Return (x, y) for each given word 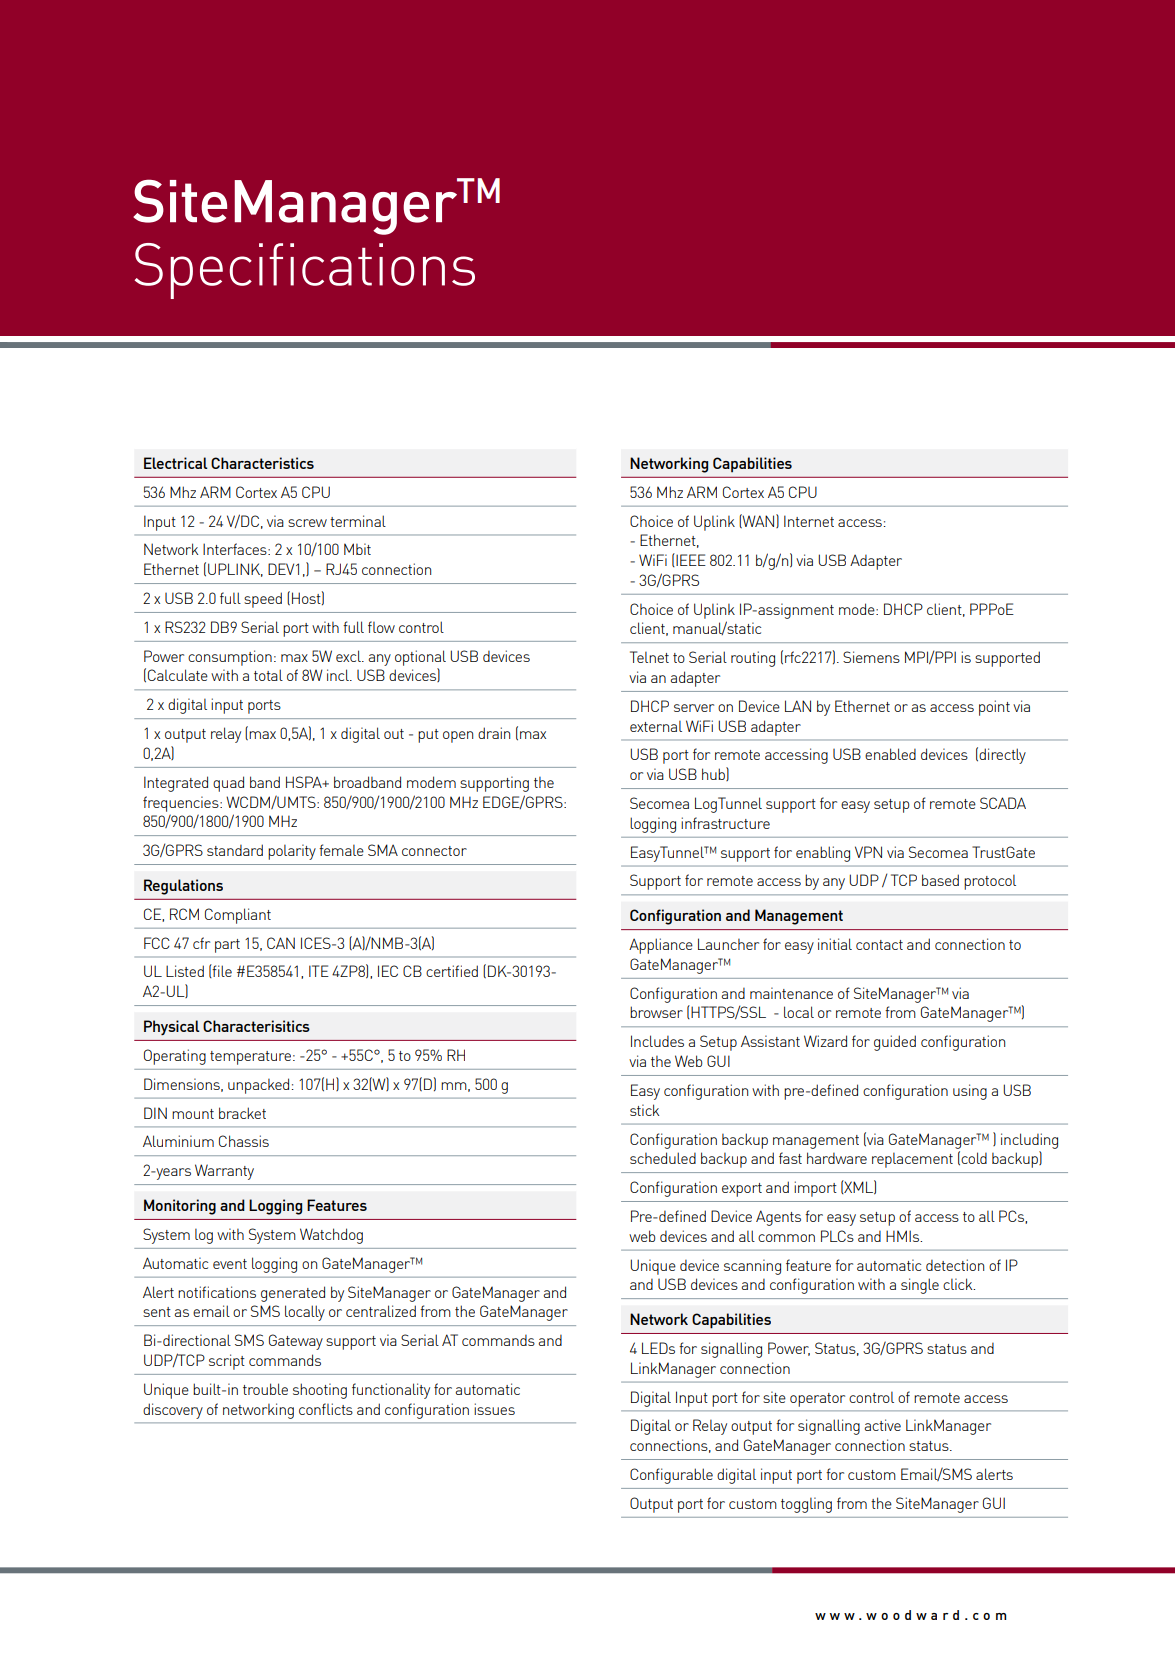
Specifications (305, 271)
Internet (809, 521)
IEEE (690, 560)
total (268, 675)
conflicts (326, 1409)
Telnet (649, 657)
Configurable (671, 1476)
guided (895, 1043)
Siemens (871, 657)
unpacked (258, 1086)
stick (644, 1110)
